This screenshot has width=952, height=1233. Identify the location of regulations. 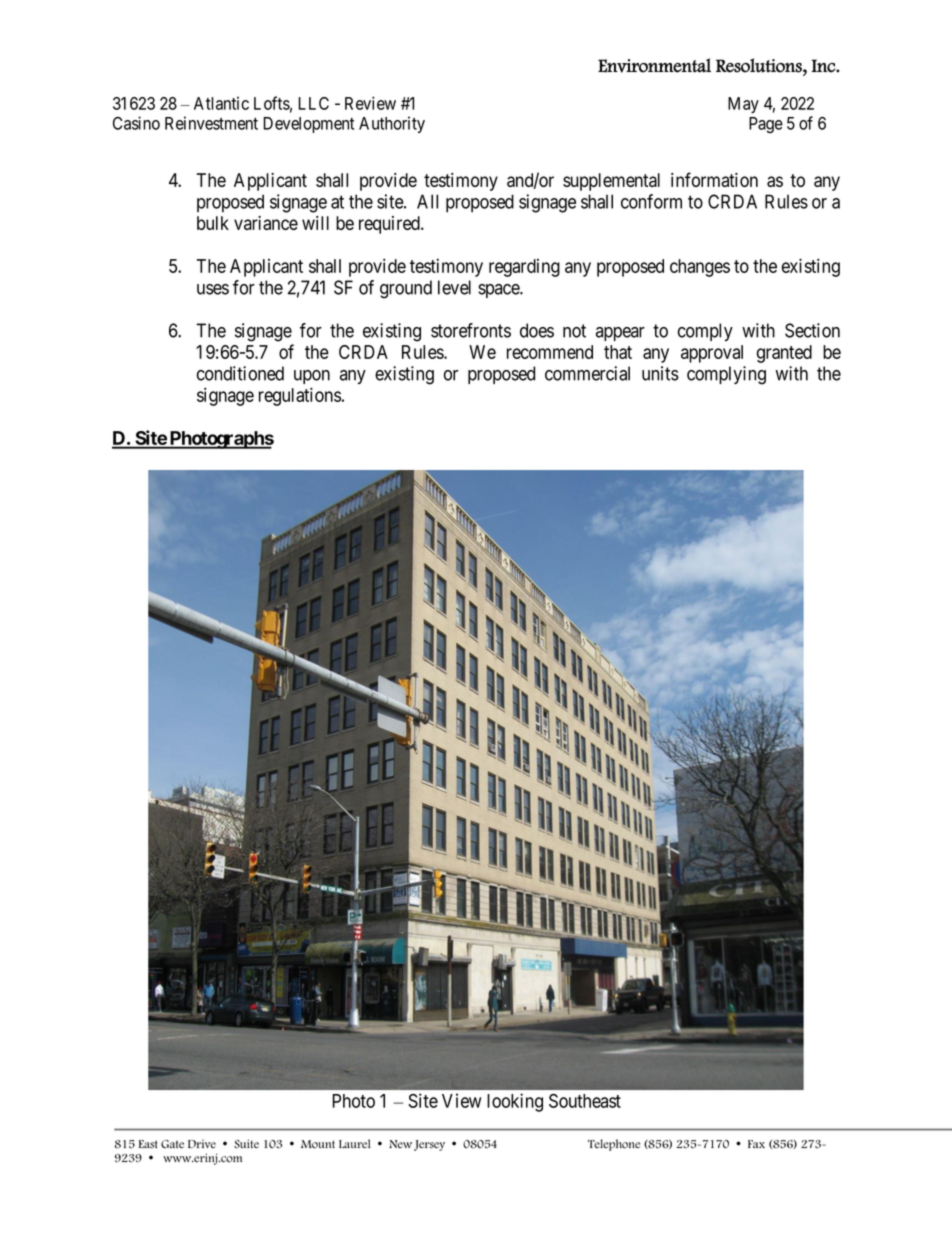
(300, 396).
